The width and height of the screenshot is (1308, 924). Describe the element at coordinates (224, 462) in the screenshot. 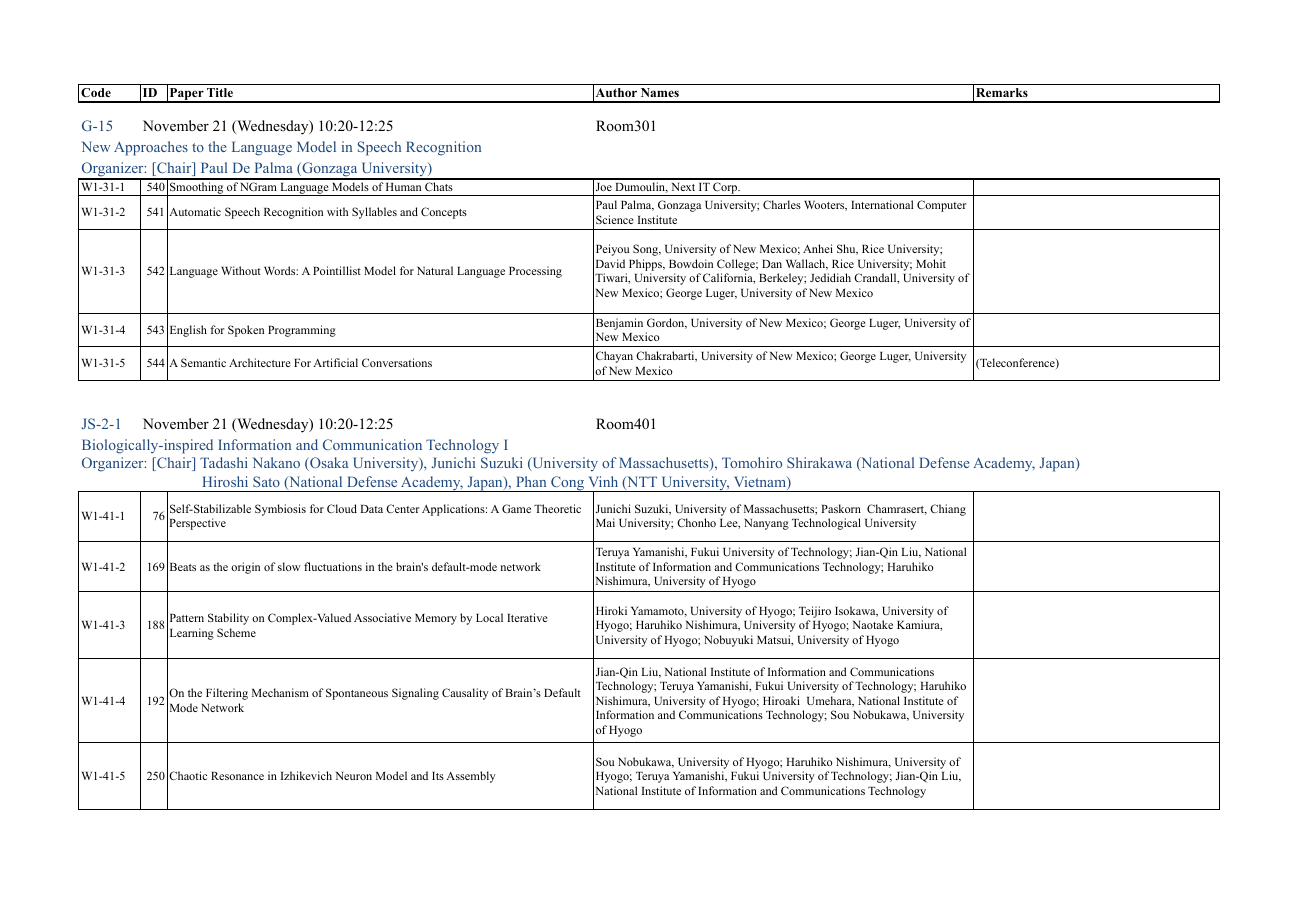

I see `Tadashi` at that location.
